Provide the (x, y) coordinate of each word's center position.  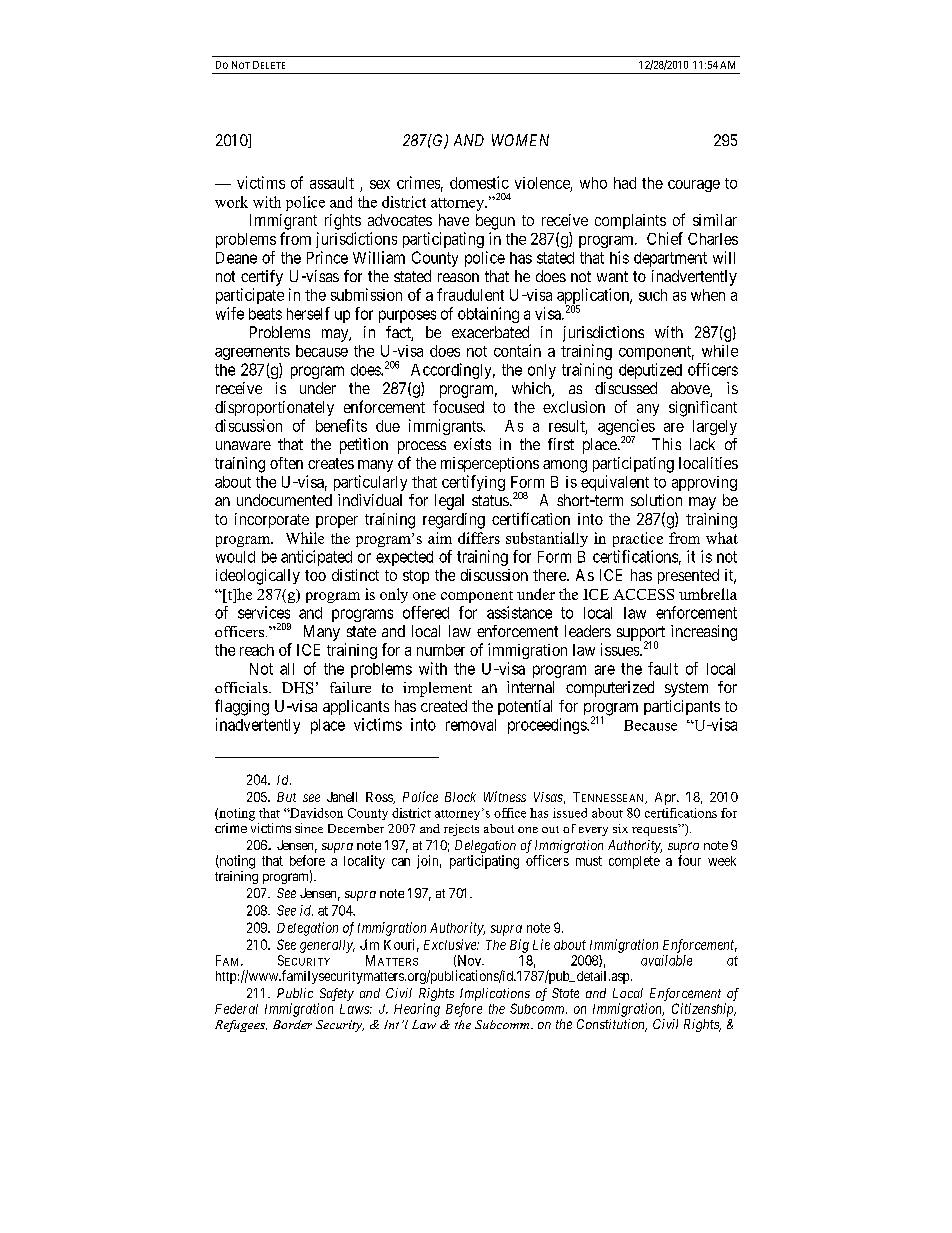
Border (292, 1024)
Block (460, 797)
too (315, 575)
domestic (479, 182)
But (286, 797)
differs (479, 538)
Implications (495, 994)
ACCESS (643, 594)
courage (694, 186)
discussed (626, 388)
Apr (666, 798)
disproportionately (274, 408)
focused (458, 406)
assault (332, 183)
